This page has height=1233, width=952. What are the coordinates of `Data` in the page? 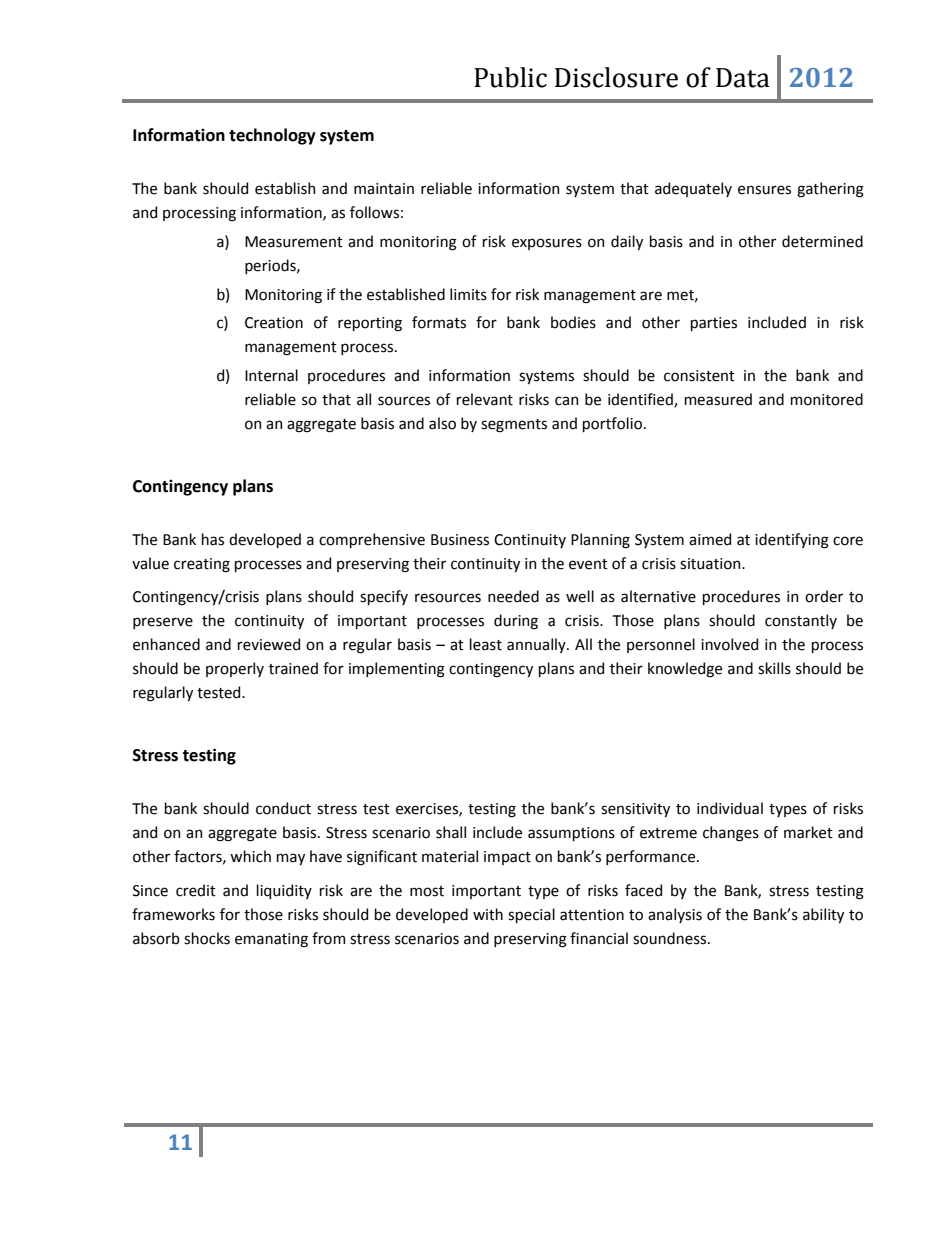 It's located at (743, 78).
